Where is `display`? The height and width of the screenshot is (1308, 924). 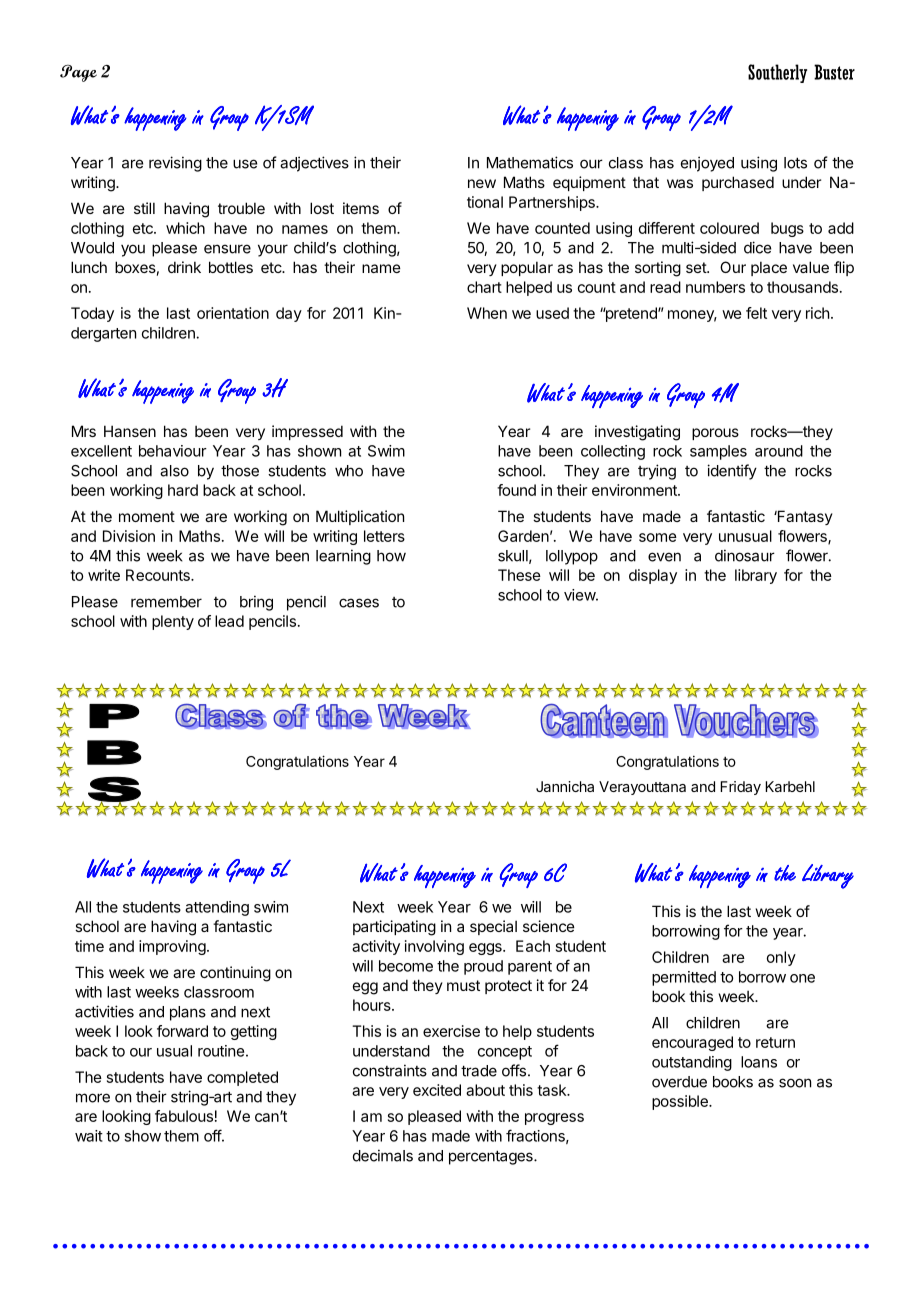
display is located at coordinates (653, 576).
